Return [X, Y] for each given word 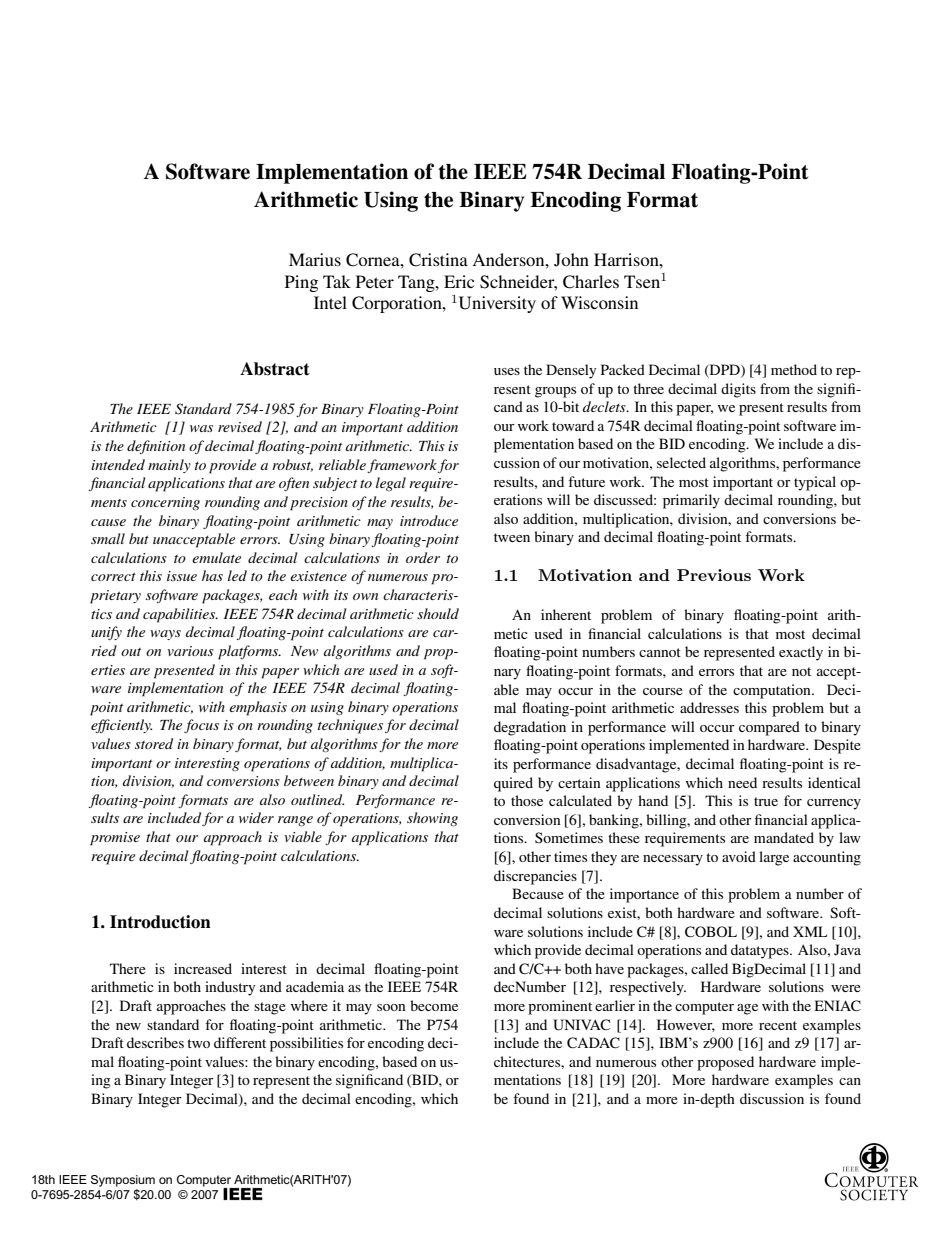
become [434, 1005]
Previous [714, 575]
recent [778, 1025]
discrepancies [535, 877]
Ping [301, 283]
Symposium [123, 1181]
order [423, 557]
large [774, 858]
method [794, 369]
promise [115, 839]
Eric [459, 281]
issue [182, 576]
